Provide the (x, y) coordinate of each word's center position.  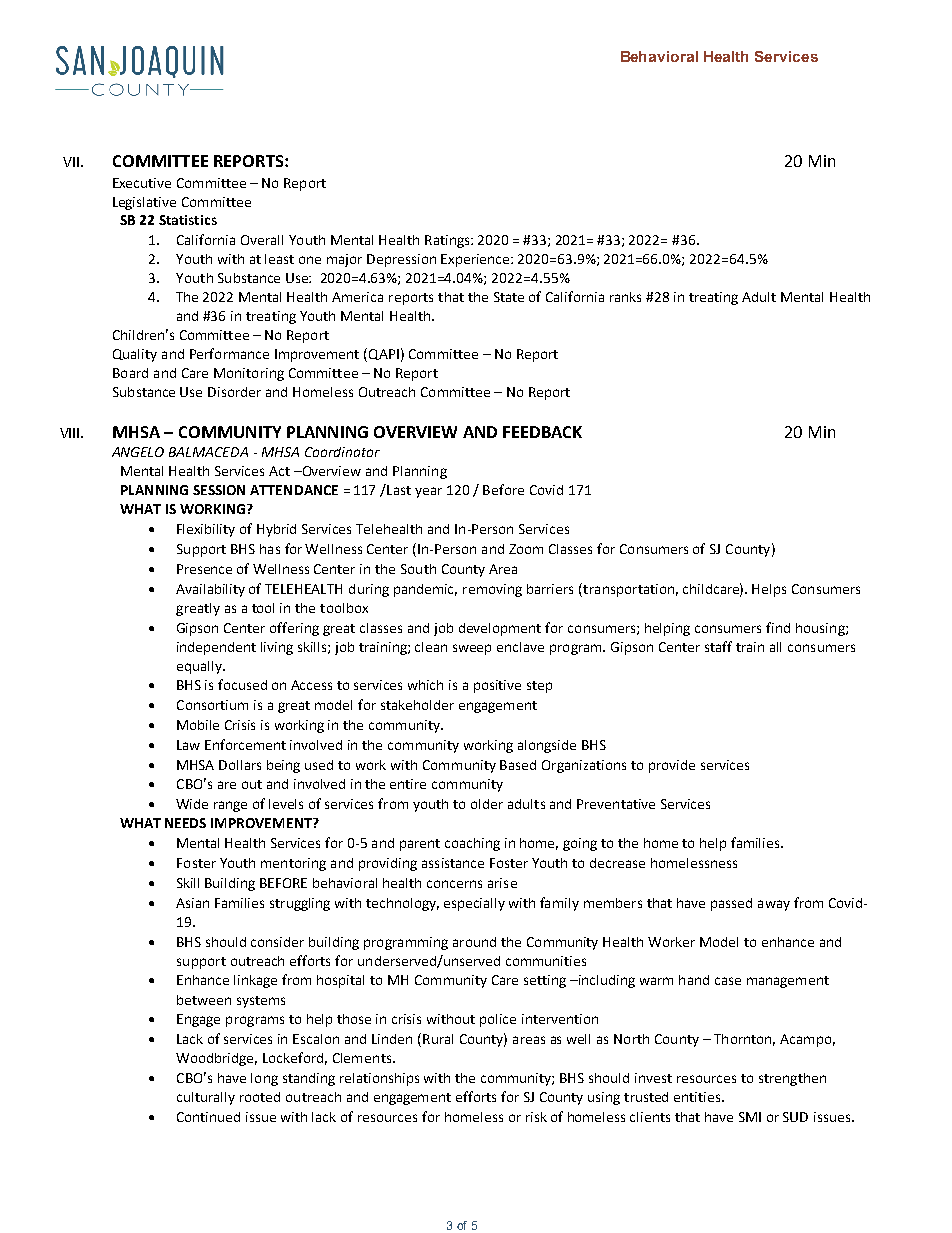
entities (698, 1097)
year (428, 492)
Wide (192, 804)
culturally (206, 1098)
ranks (625, 297)
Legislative (144, 203)
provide (672, 766)
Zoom (526, 549)
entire (408, 784)
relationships (379, 1079)
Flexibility (206, 530)
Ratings (448, 241)
